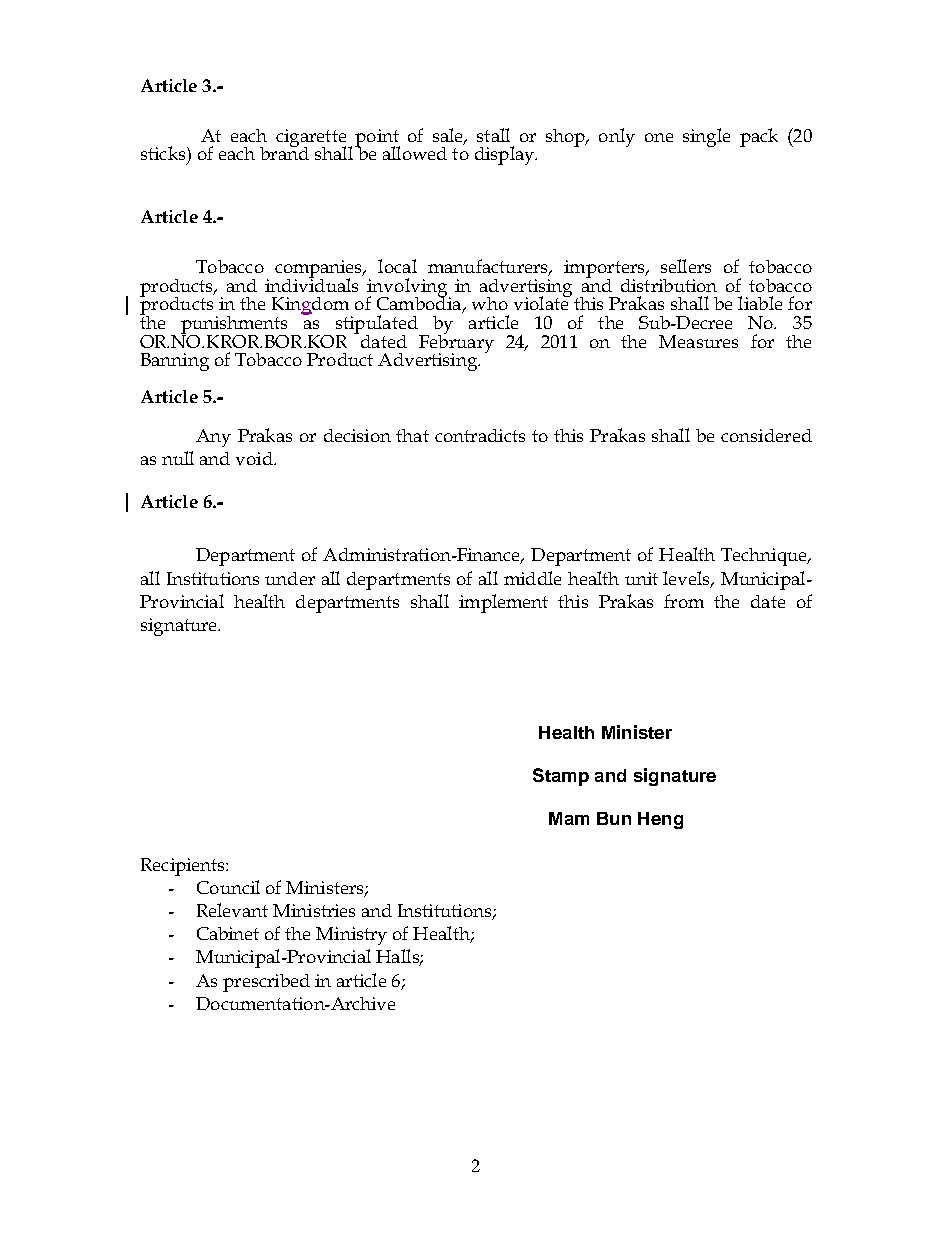 This image has height=1233, width=952. Describe the element at coordinates (766, 435) in the image. I see `considered` at that location.
